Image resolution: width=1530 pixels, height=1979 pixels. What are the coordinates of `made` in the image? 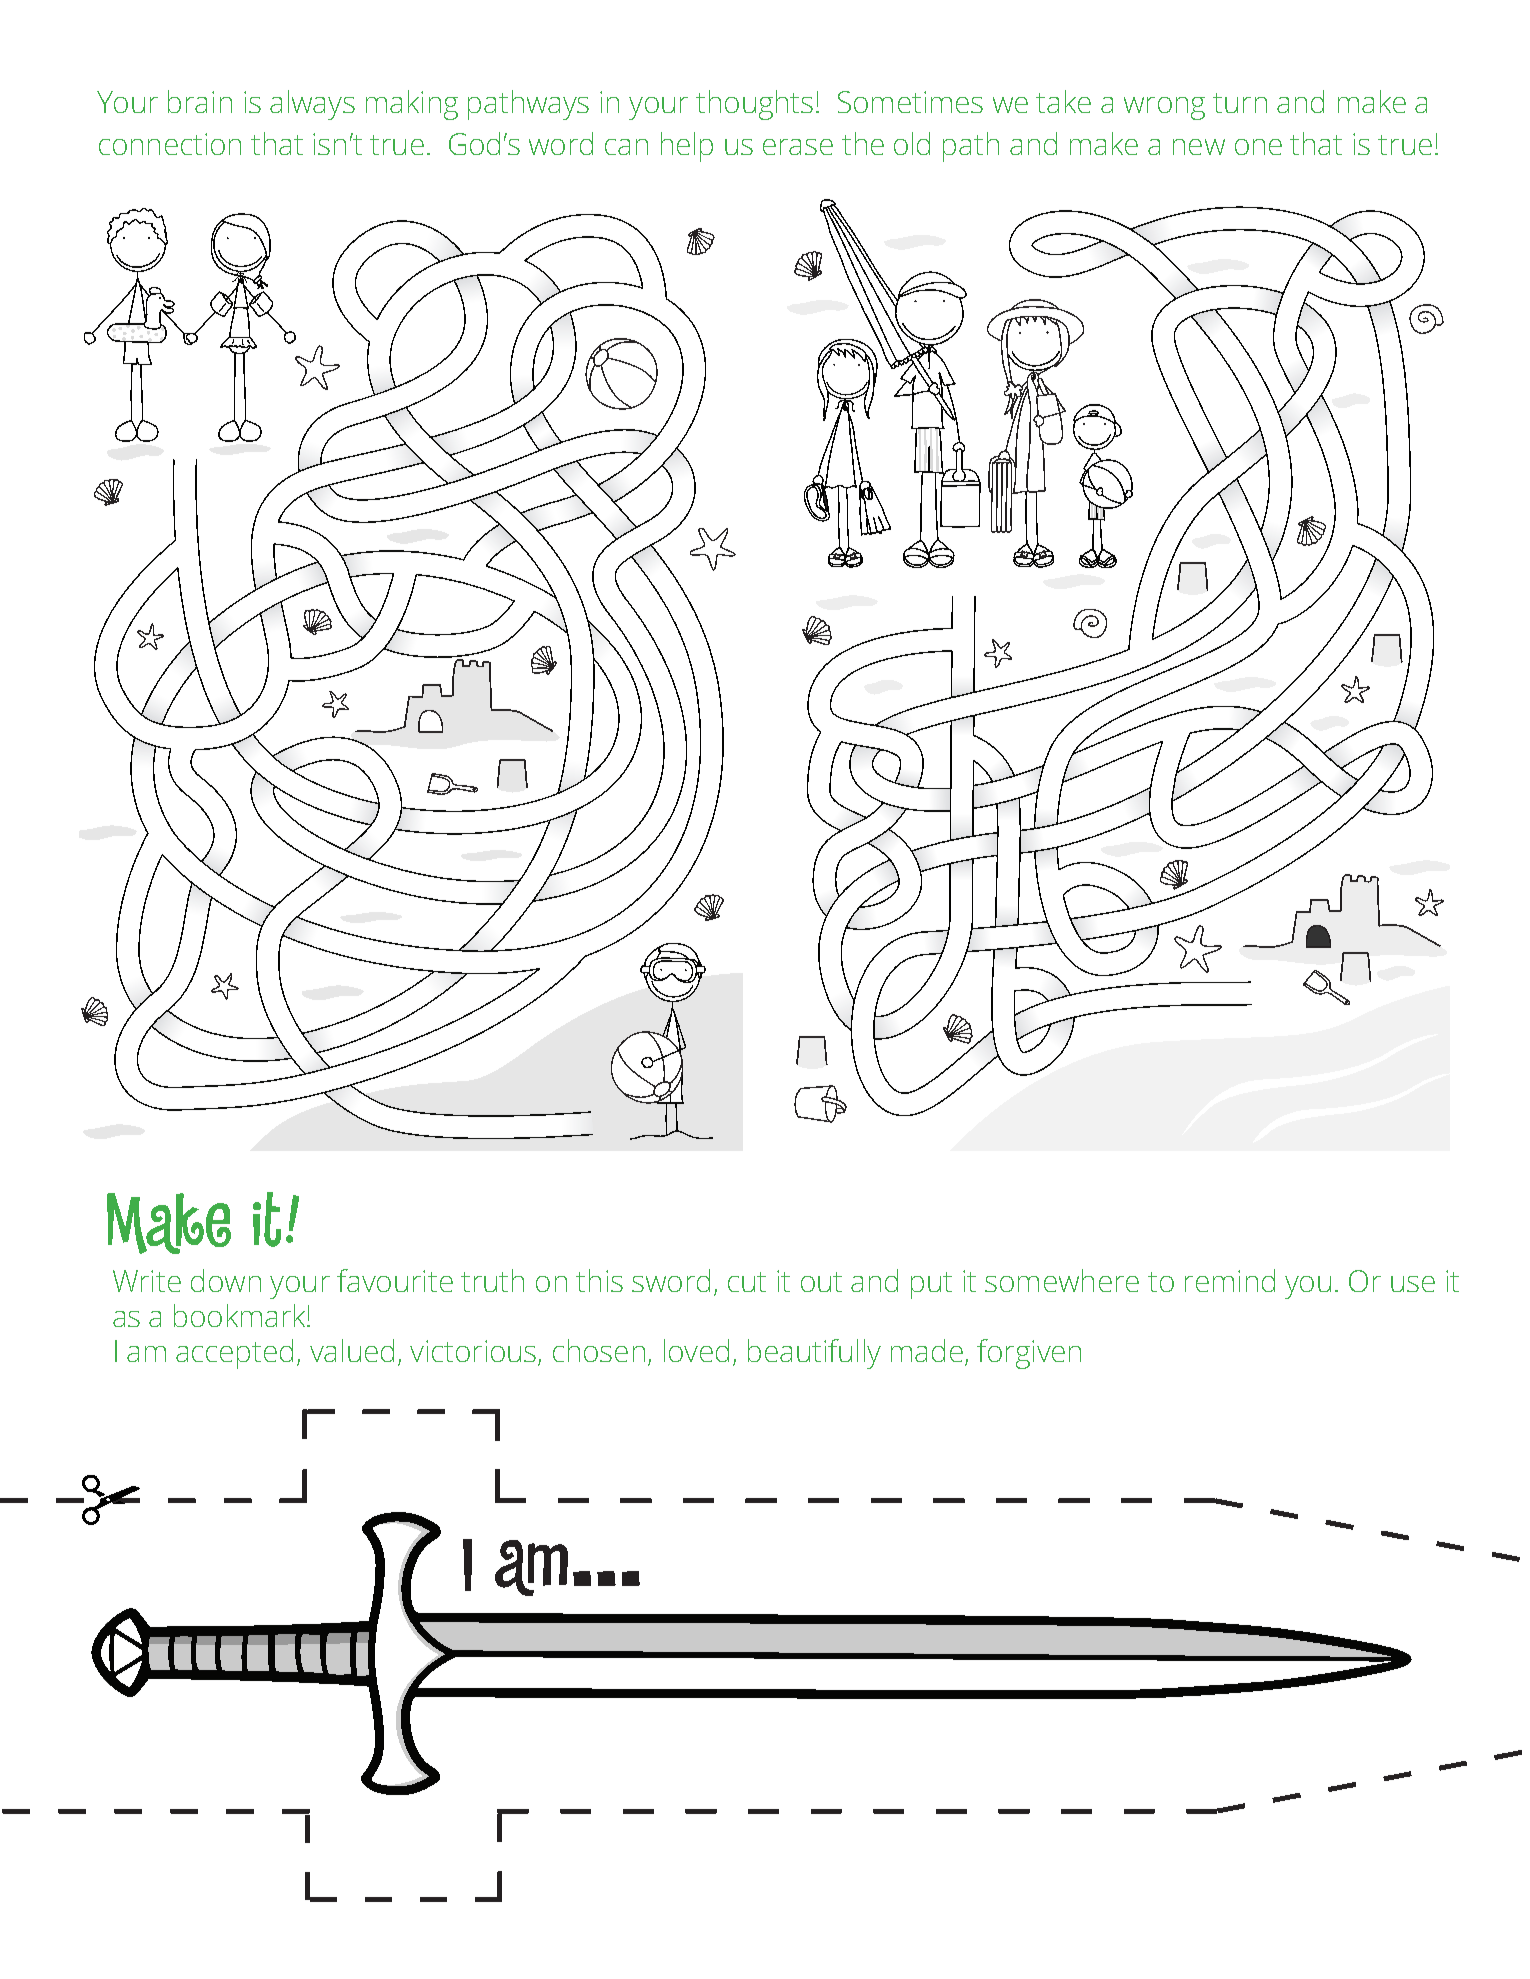 It's located at (927, 1350).
